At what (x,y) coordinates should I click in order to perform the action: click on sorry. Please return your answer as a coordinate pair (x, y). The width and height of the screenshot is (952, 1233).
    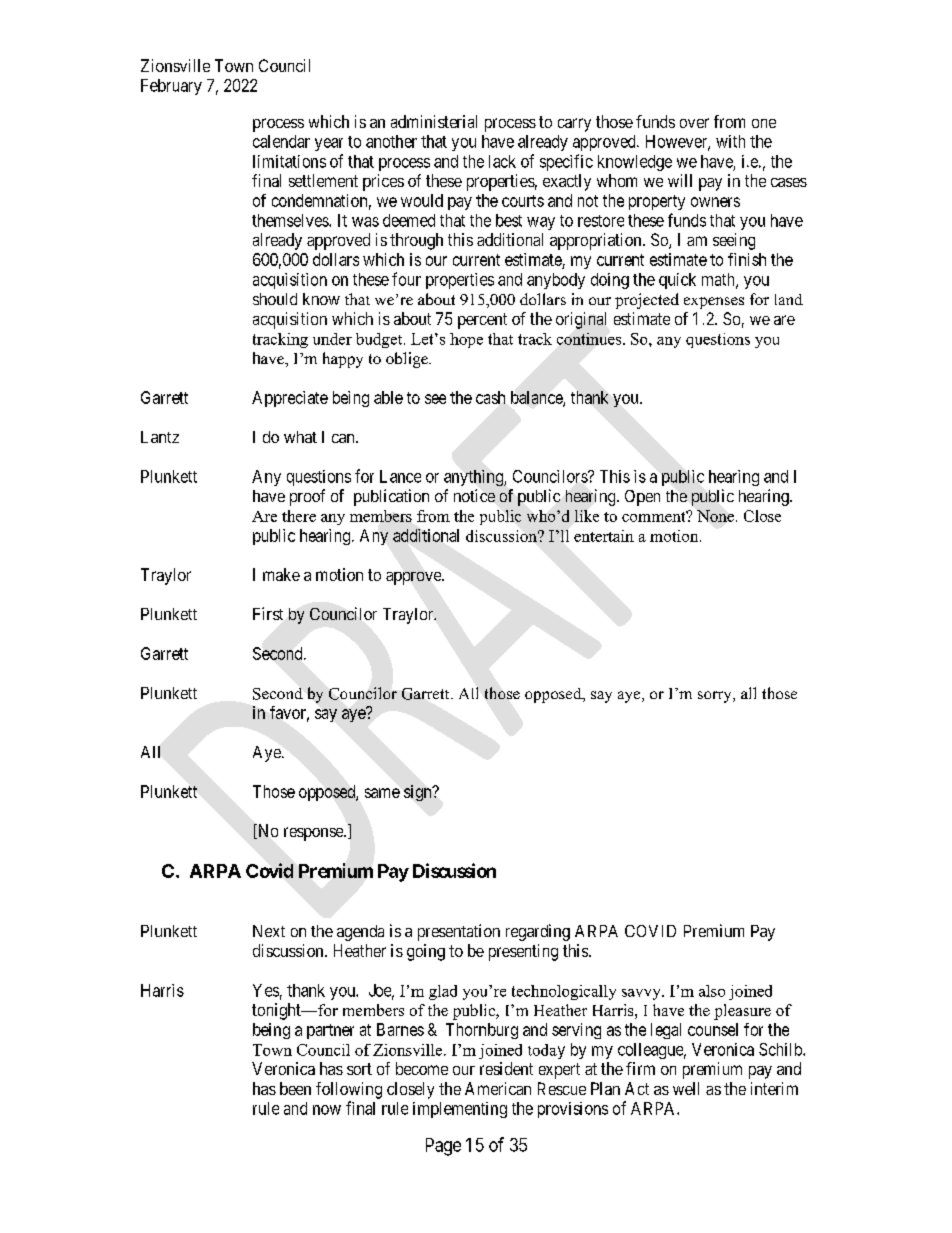
    Looking at the image, I should click on (716, 697).
